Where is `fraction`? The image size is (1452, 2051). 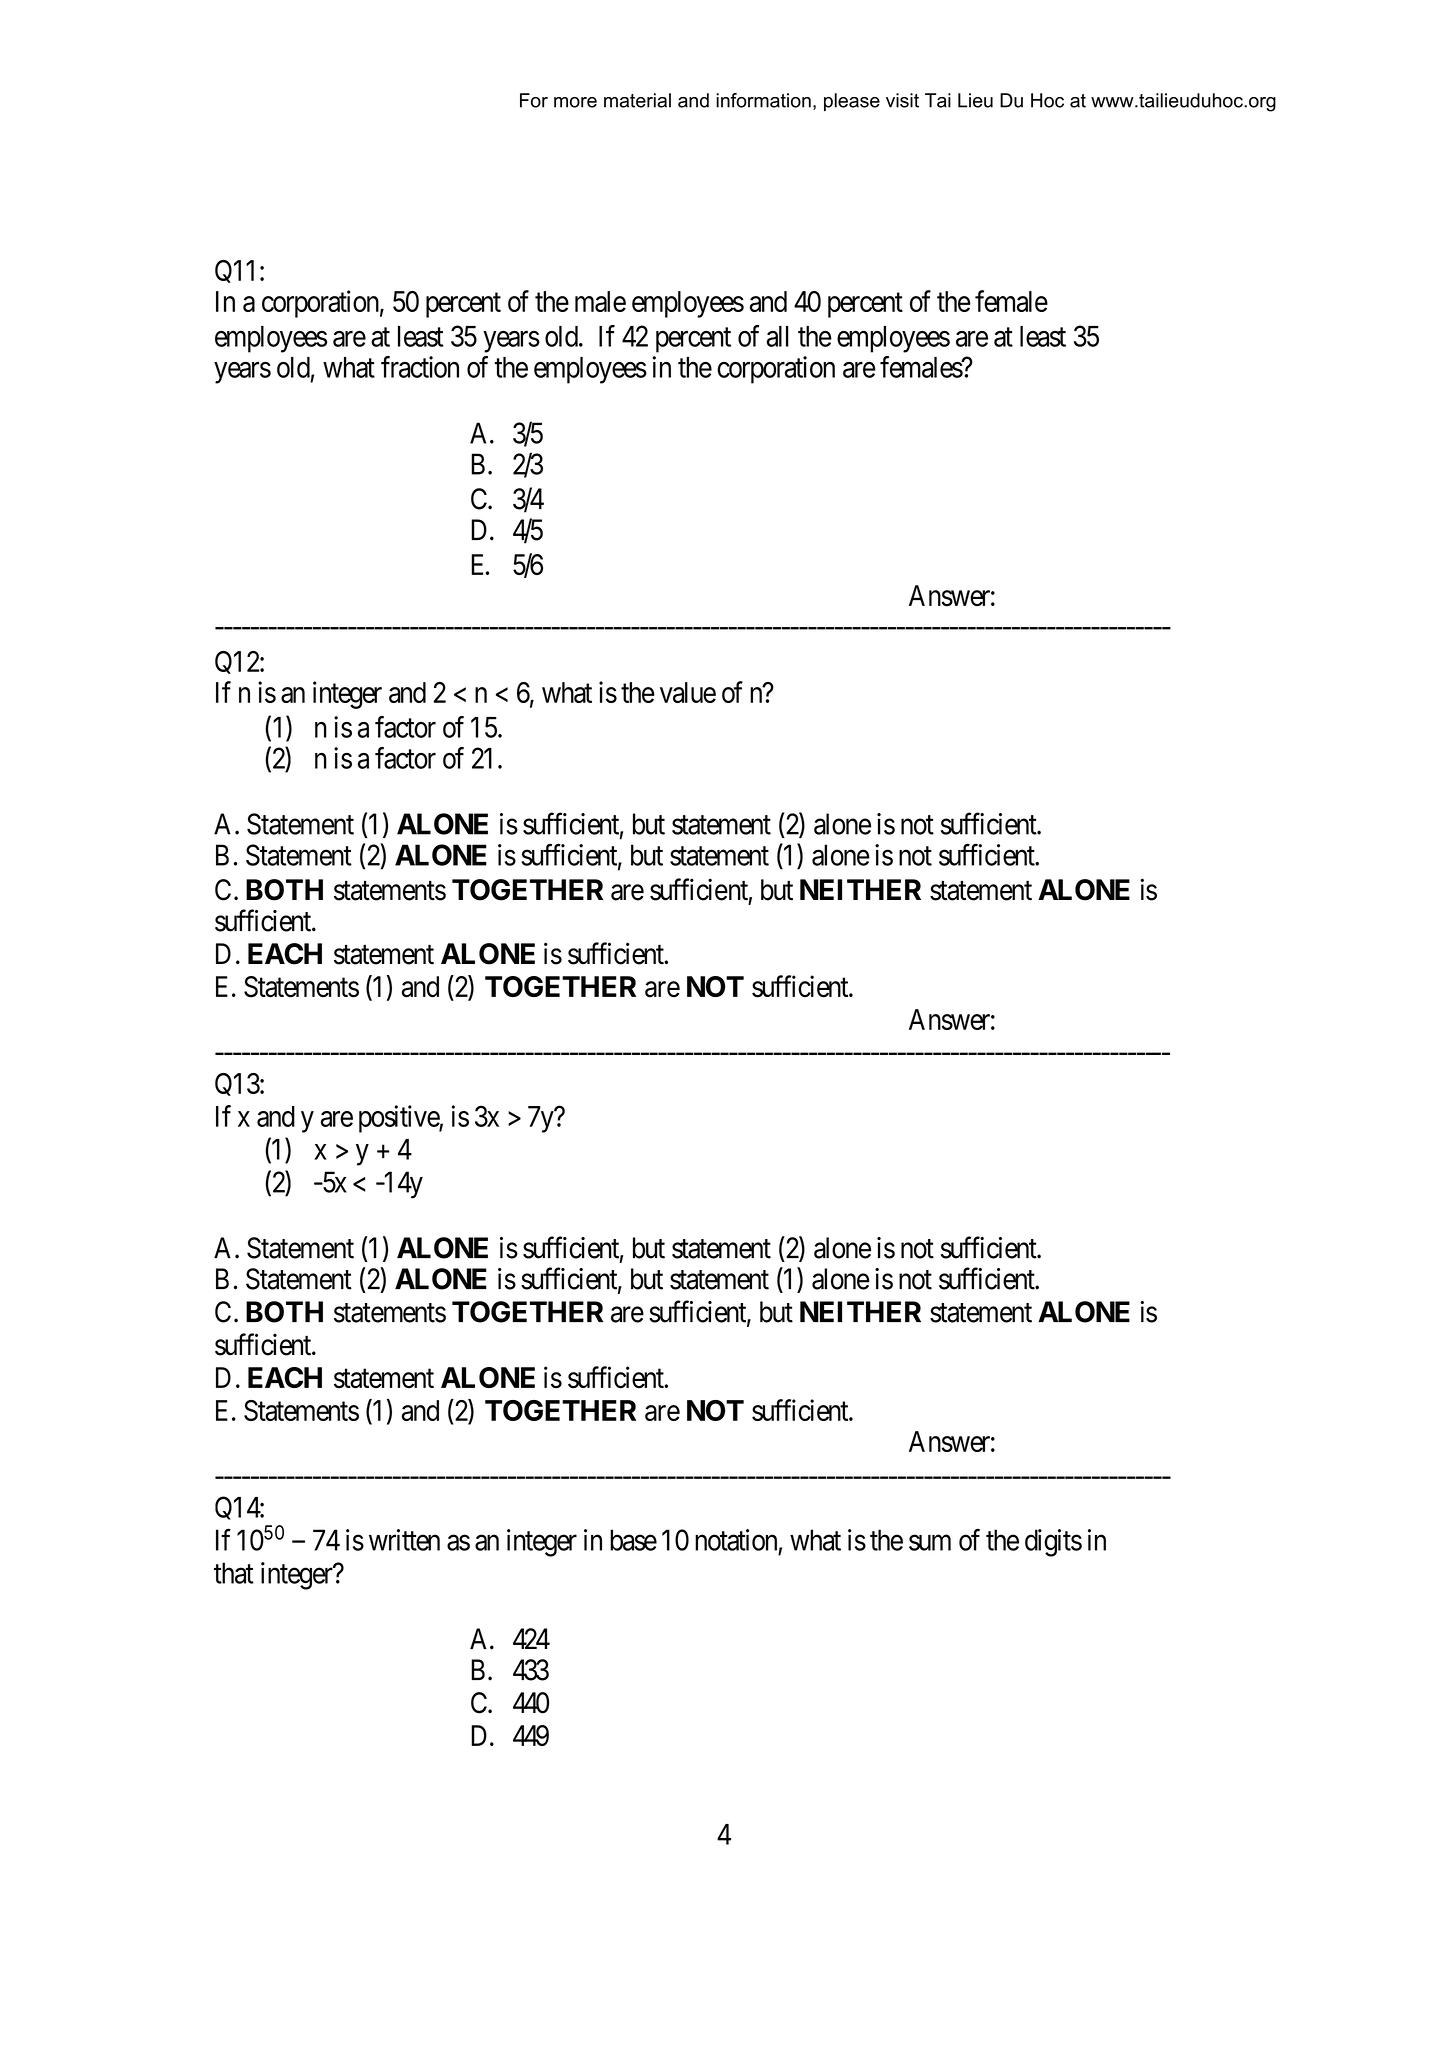 fraction is located at coordinates (420, 367).
